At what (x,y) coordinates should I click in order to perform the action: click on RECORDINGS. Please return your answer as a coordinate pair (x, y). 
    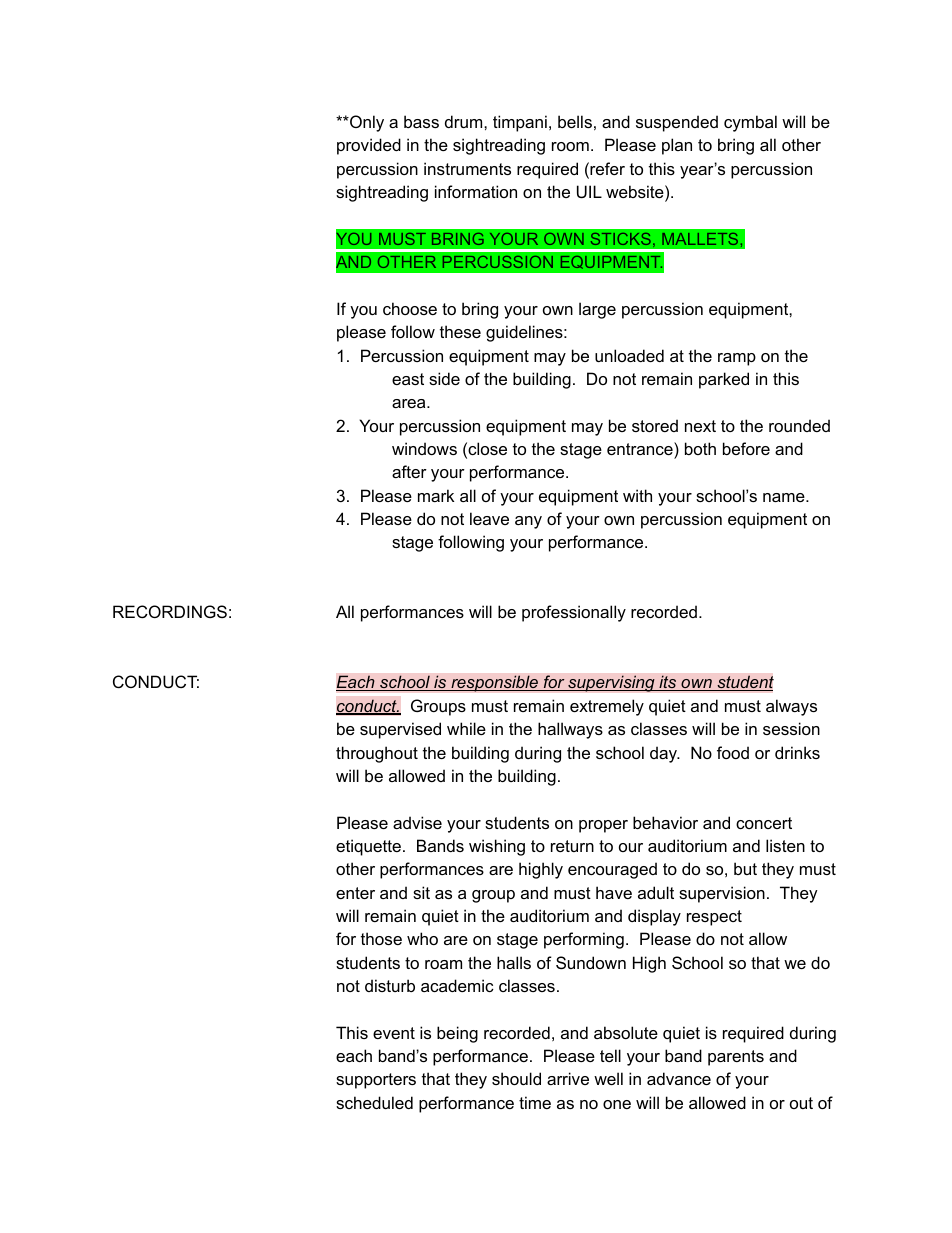
    Looking at the image, I should click on (170, 611).
